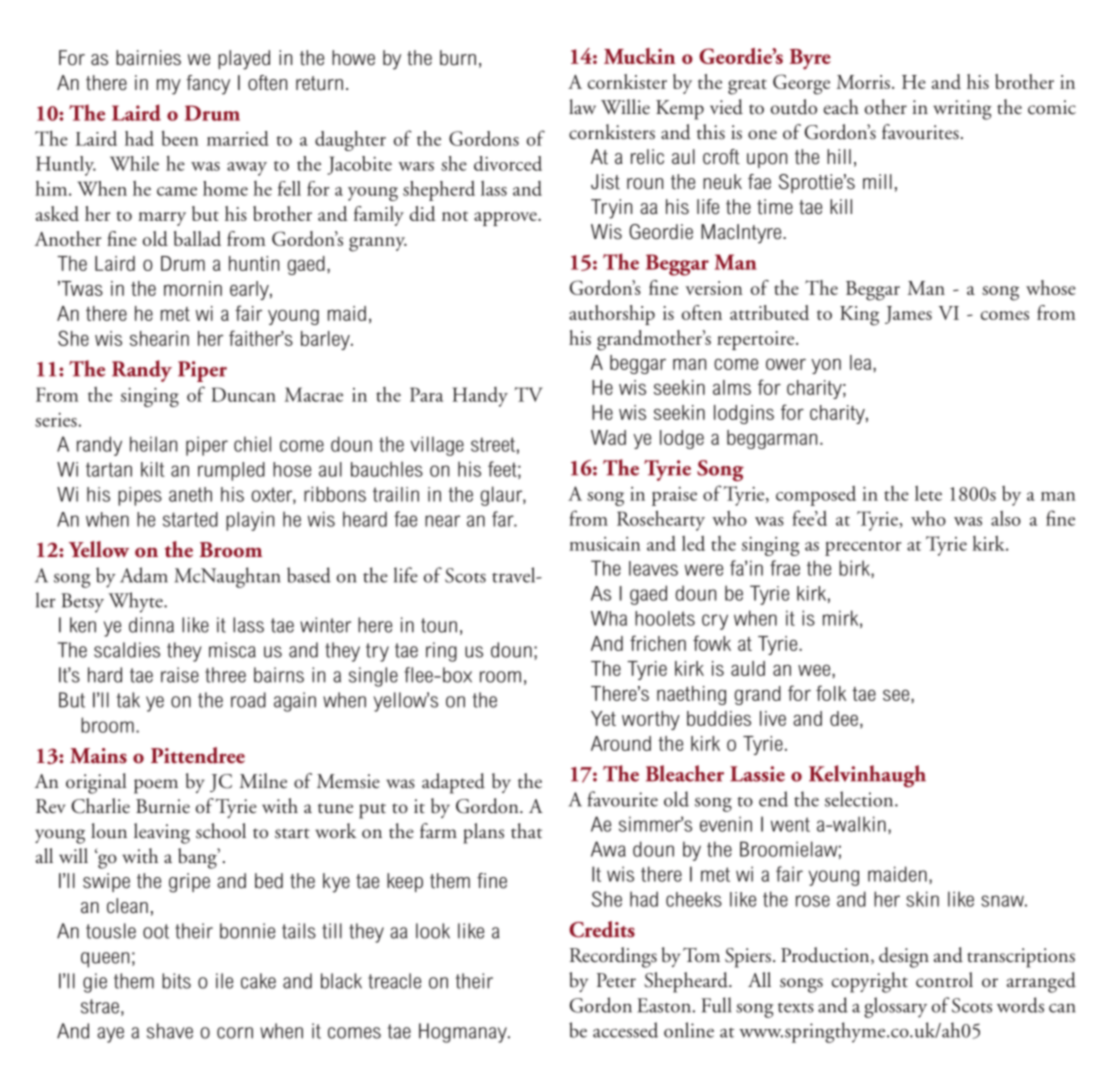  Describe the element at coordinates (855, 569) in the screenshot. I see `birk` at that location.
